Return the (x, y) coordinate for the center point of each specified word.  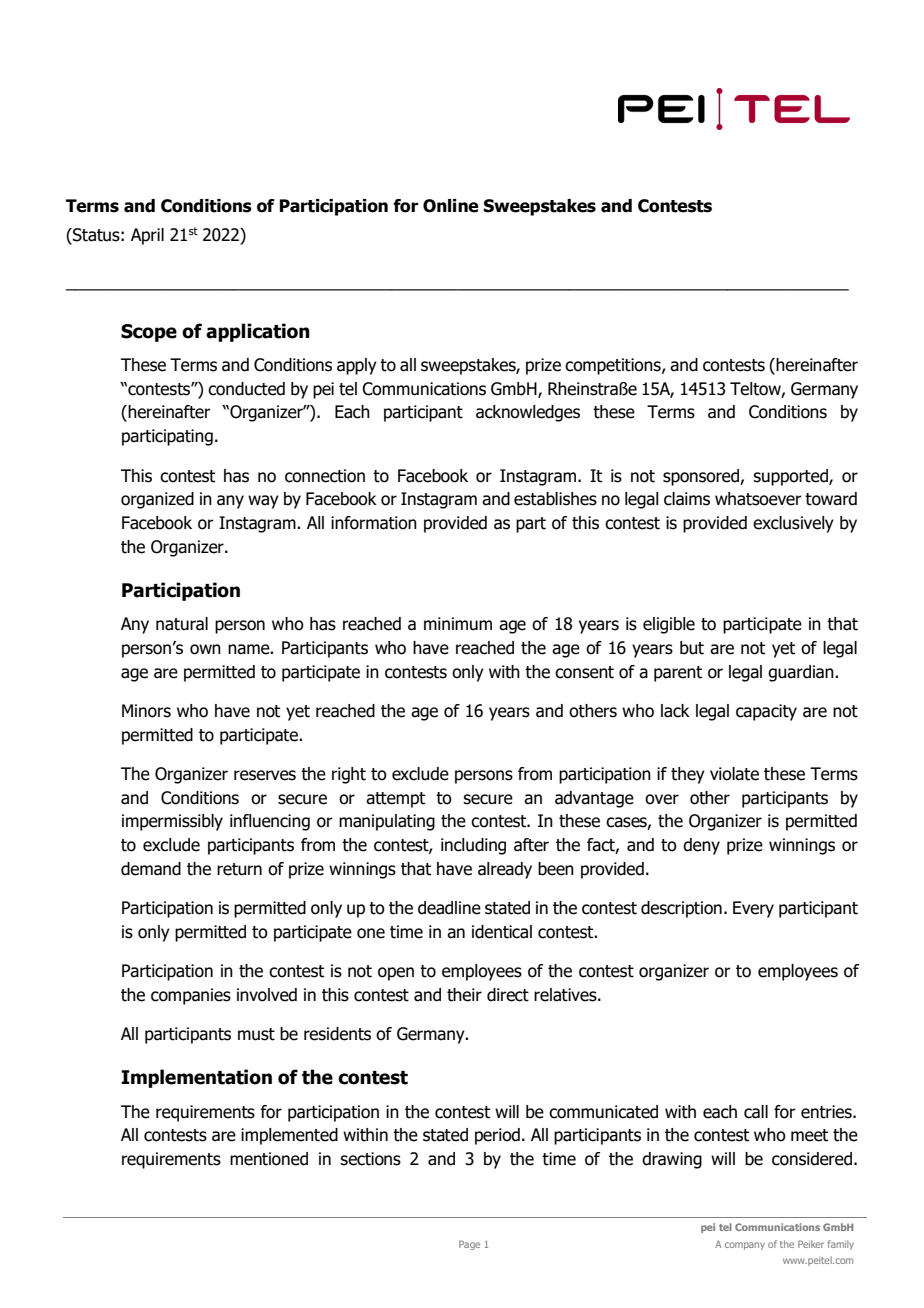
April (147, 236)
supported (791, 477)
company (745, 1246)
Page (469, 1245)
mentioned (269, 1159)
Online (451, 206)
